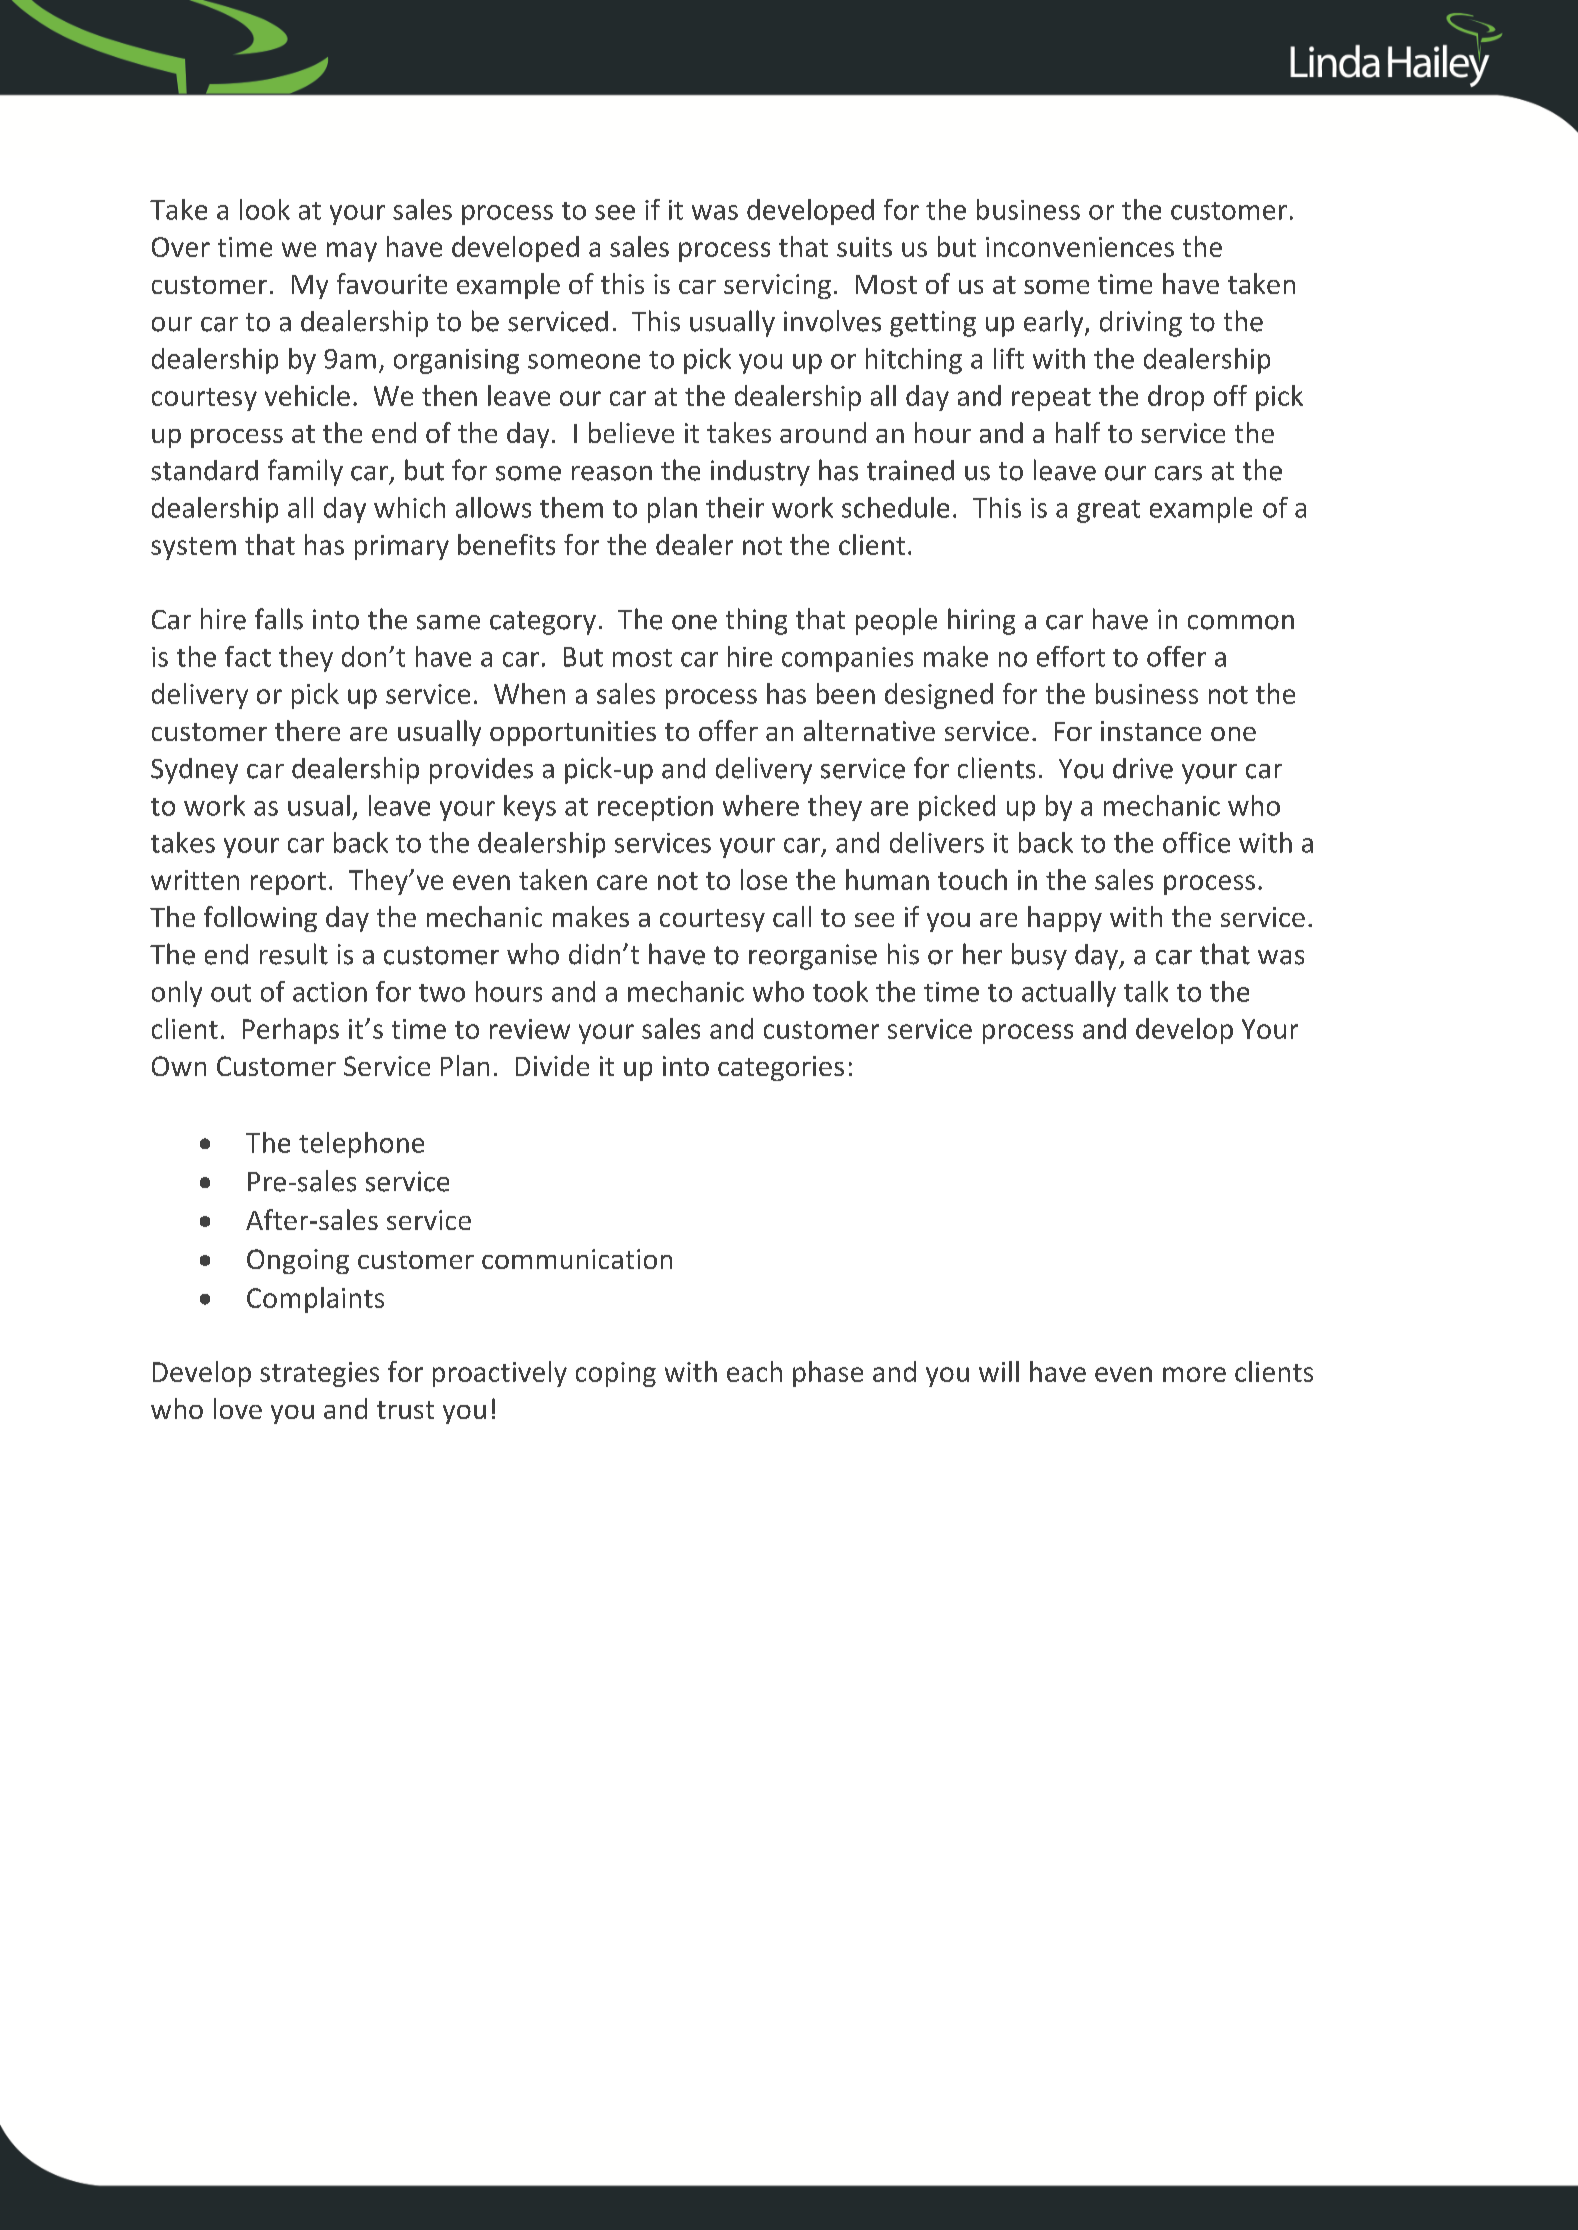 The image size is (1578, 2230). Describe the element at coordinates (777, 286) in the screenshot. I see `servicing` at that location.
